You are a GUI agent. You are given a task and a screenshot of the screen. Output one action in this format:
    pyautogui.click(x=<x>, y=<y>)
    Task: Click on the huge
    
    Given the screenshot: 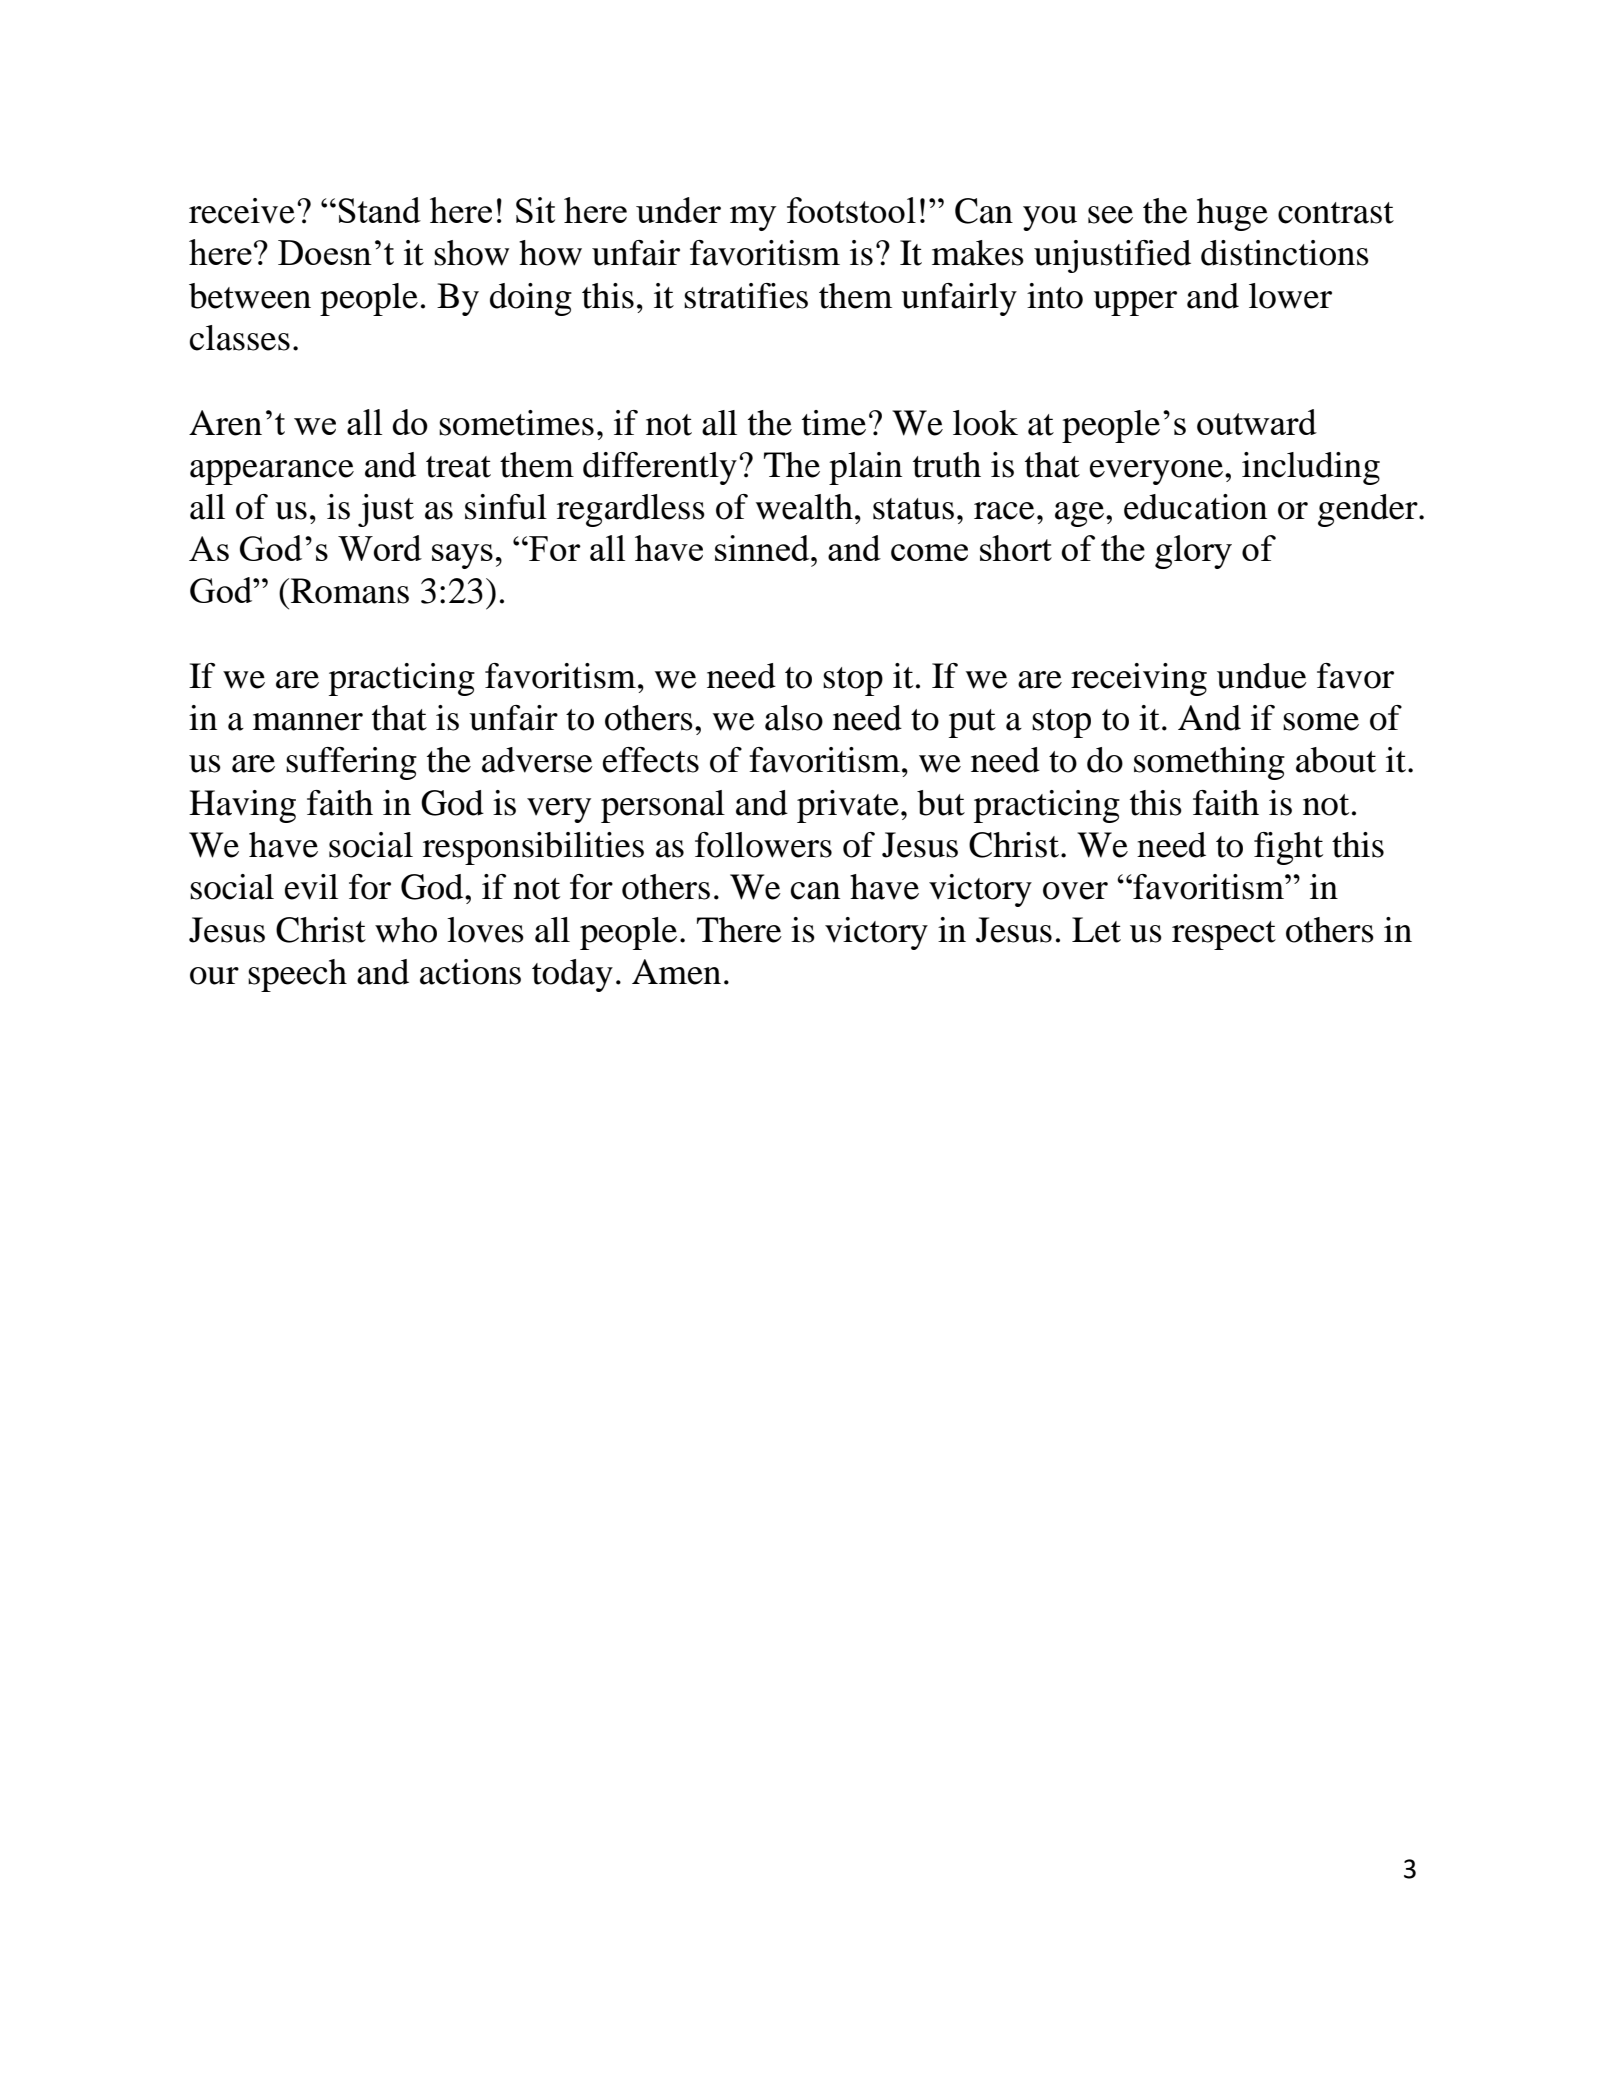 What is the action you would take?
    pyautogui.click(x=1232, y=214)
